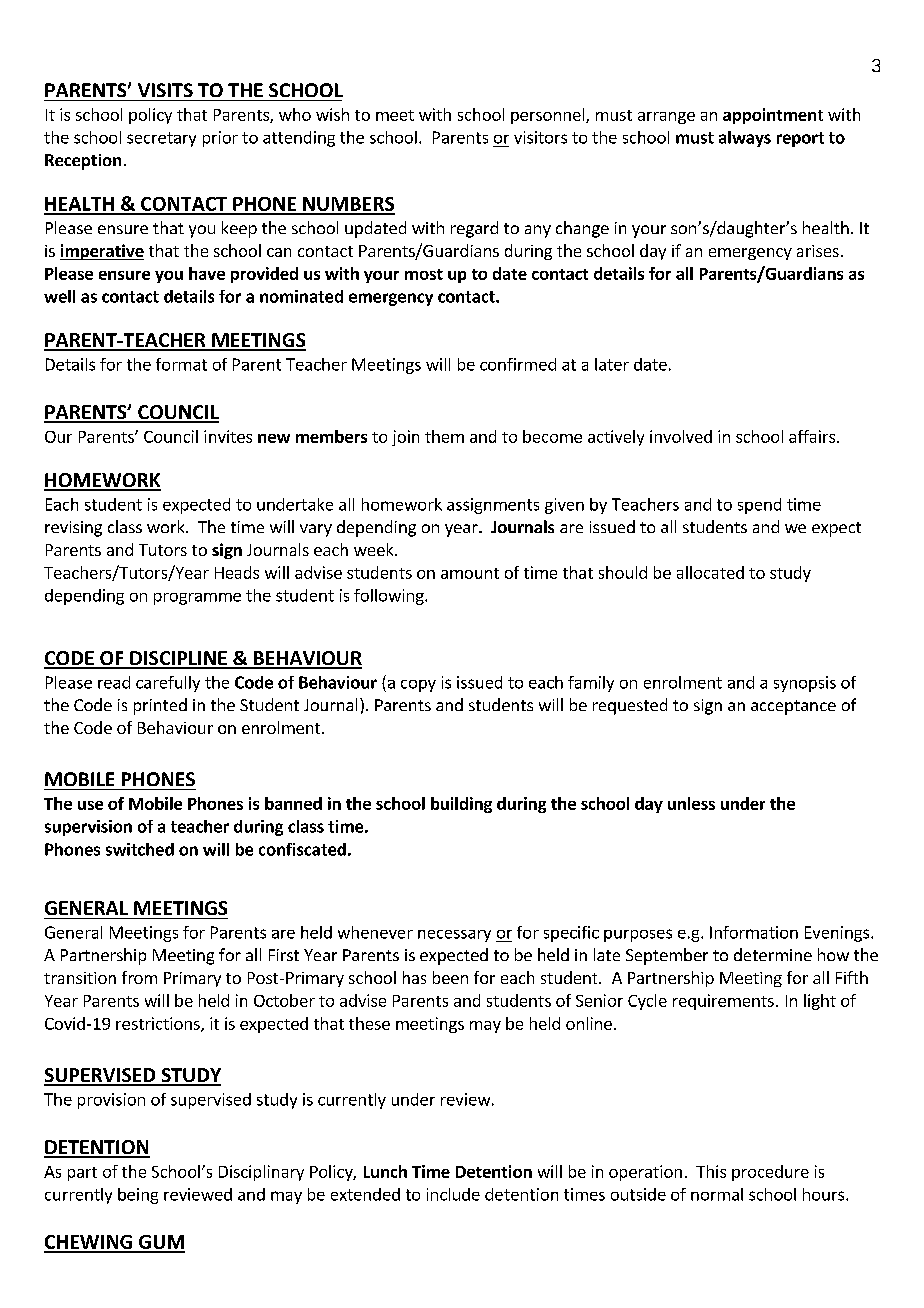 The width and height of the screenshot is (924, 1308). I want to click on appointment, so click(773, 116).
